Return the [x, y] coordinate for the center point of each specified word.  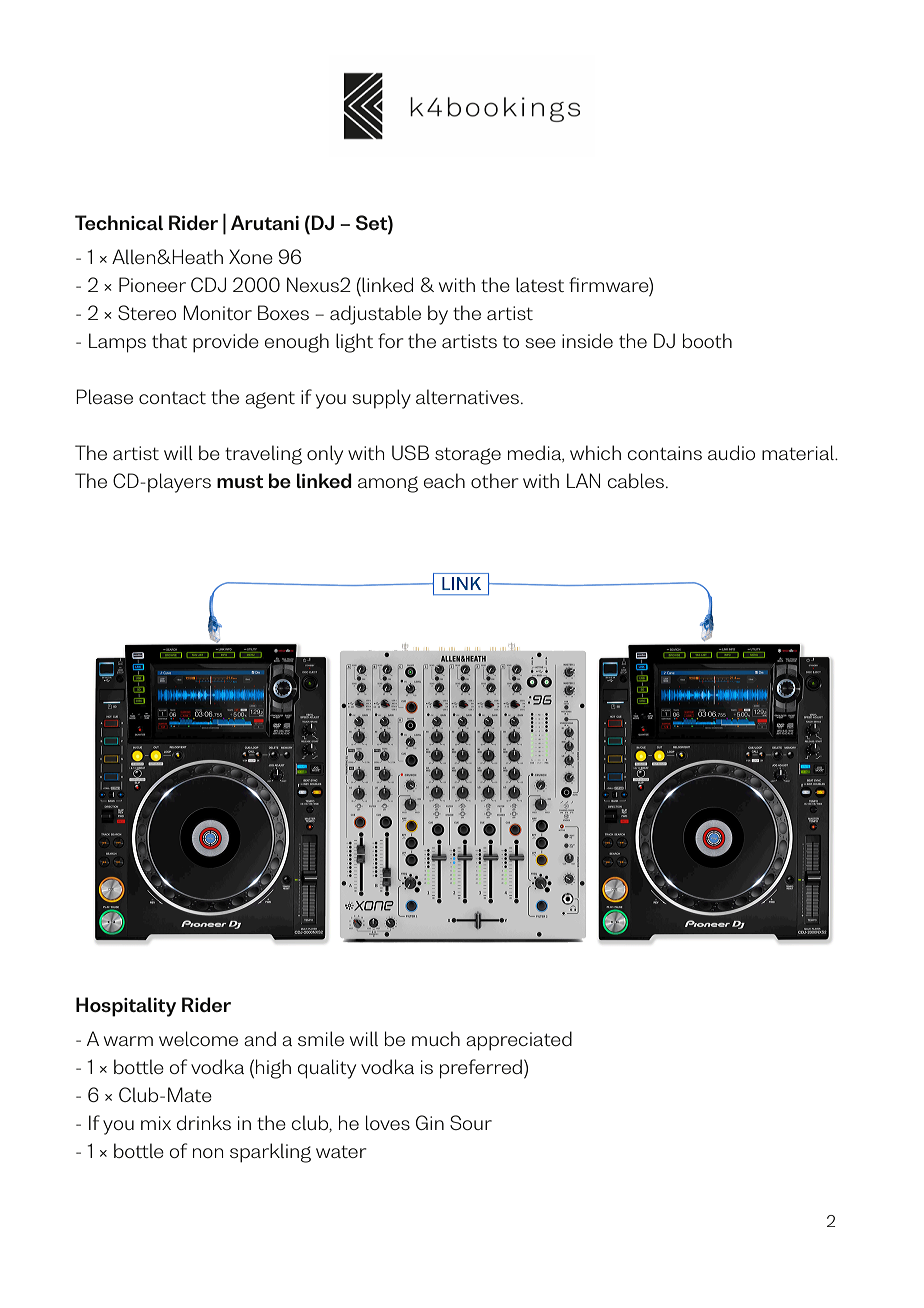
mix [156, 1123]
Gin [430, 1122]
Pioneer [152, 284]
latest [540, 284]
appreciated [519, 1041]
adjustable [375, 315]
